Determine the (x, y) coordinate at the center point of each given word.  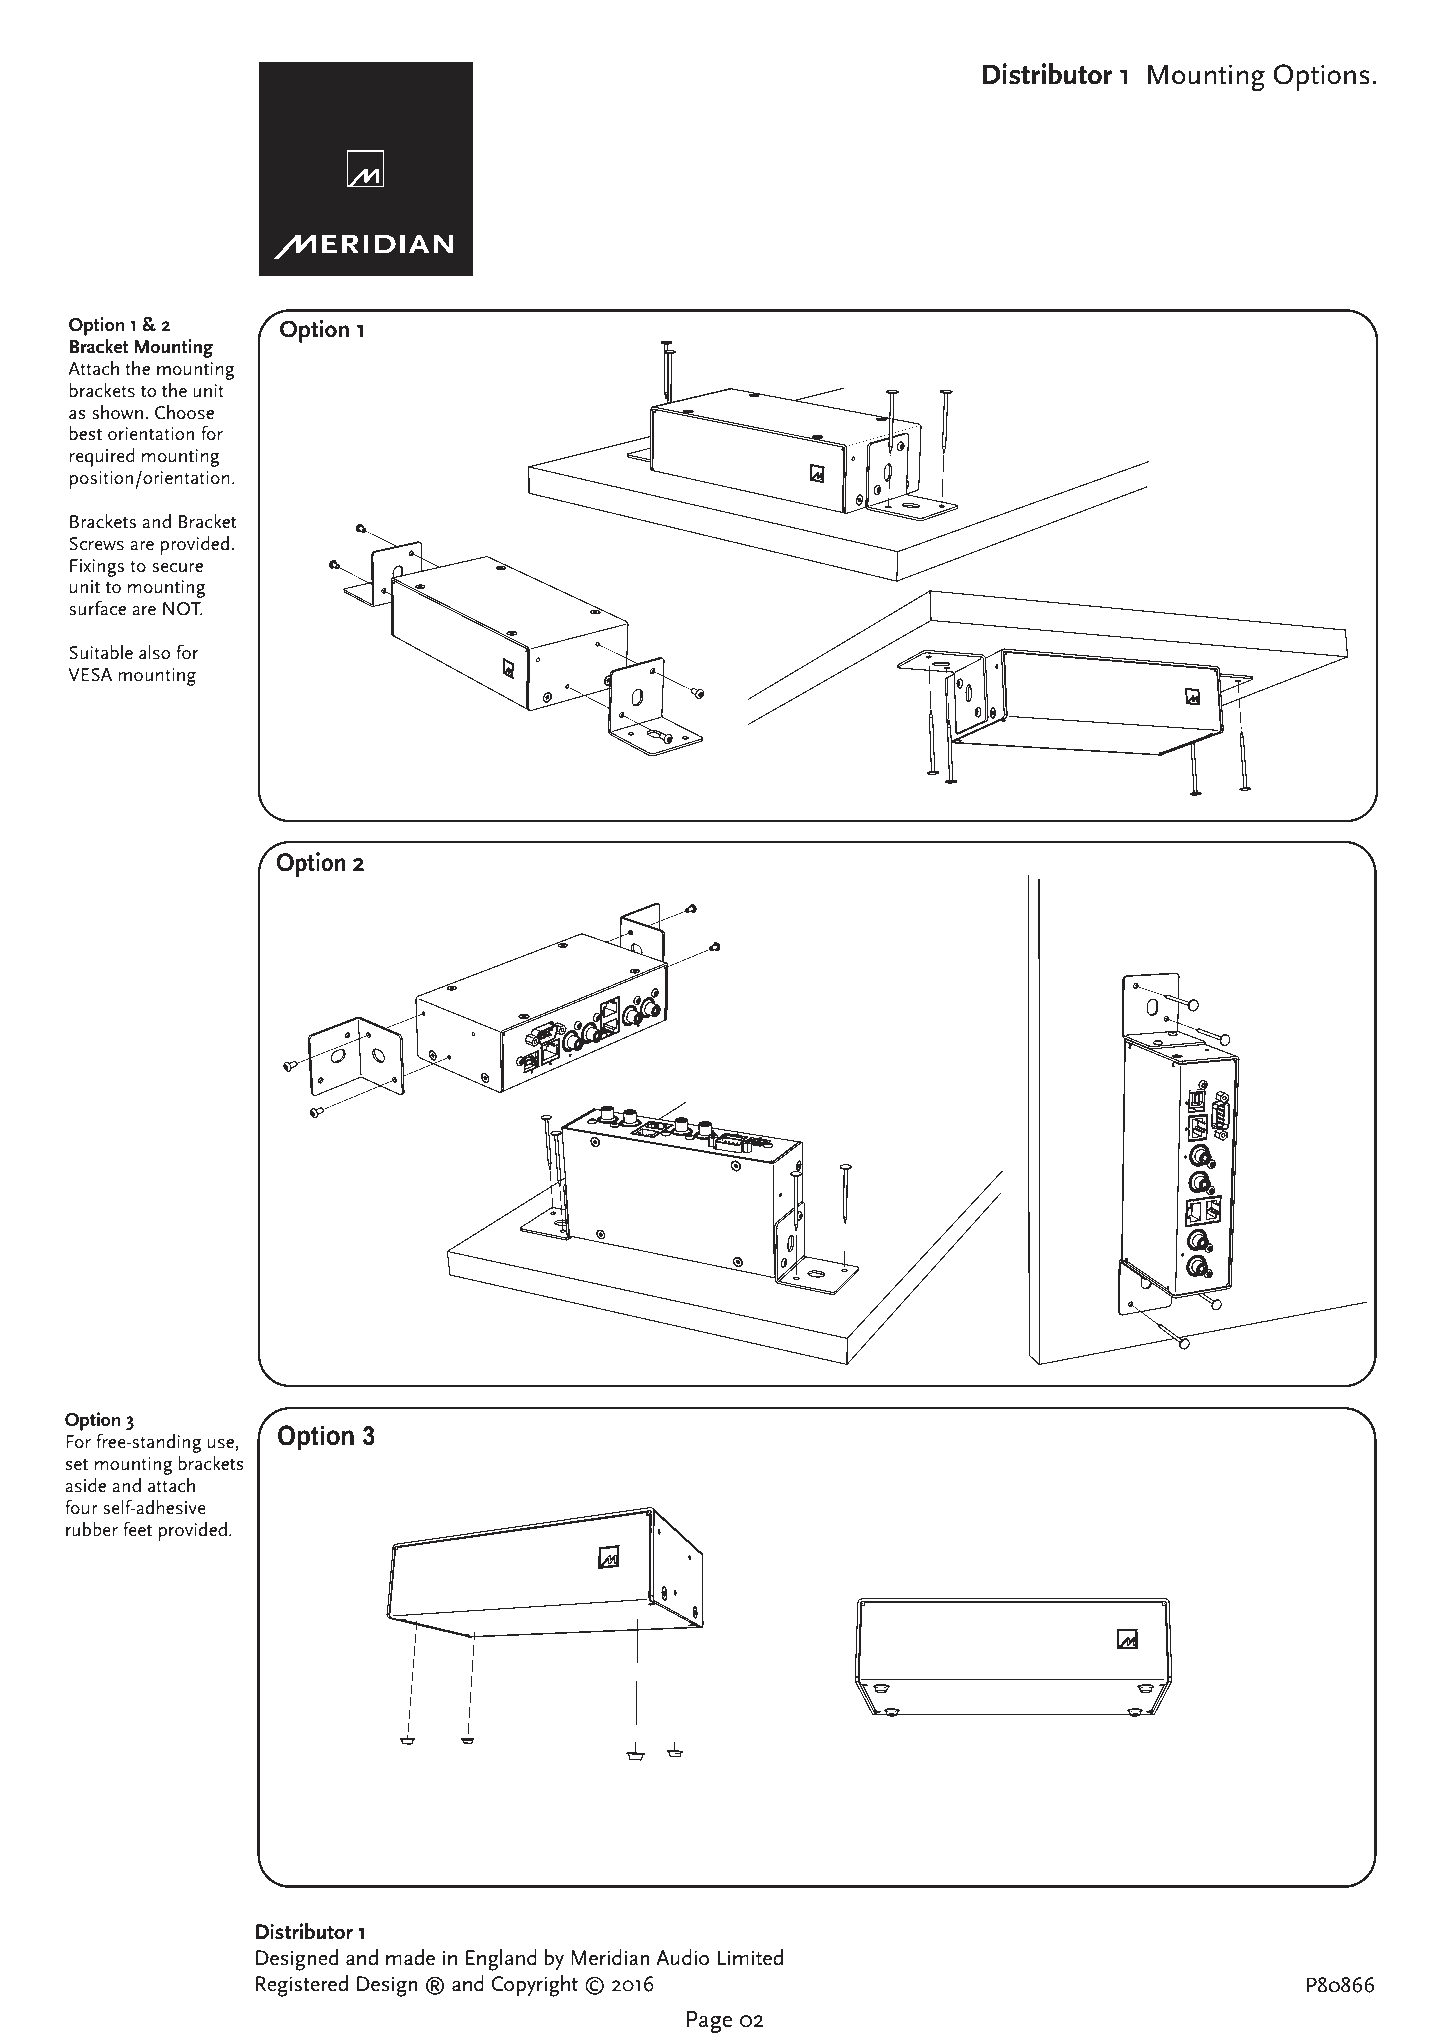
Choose (184, 412)
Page (710, 2022)
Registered (302, 1986)
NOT (183, 609)
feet (137, 1529)
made (410, 1957)
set (76, 1464)
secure (177, 568)
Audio (682, 1957)
